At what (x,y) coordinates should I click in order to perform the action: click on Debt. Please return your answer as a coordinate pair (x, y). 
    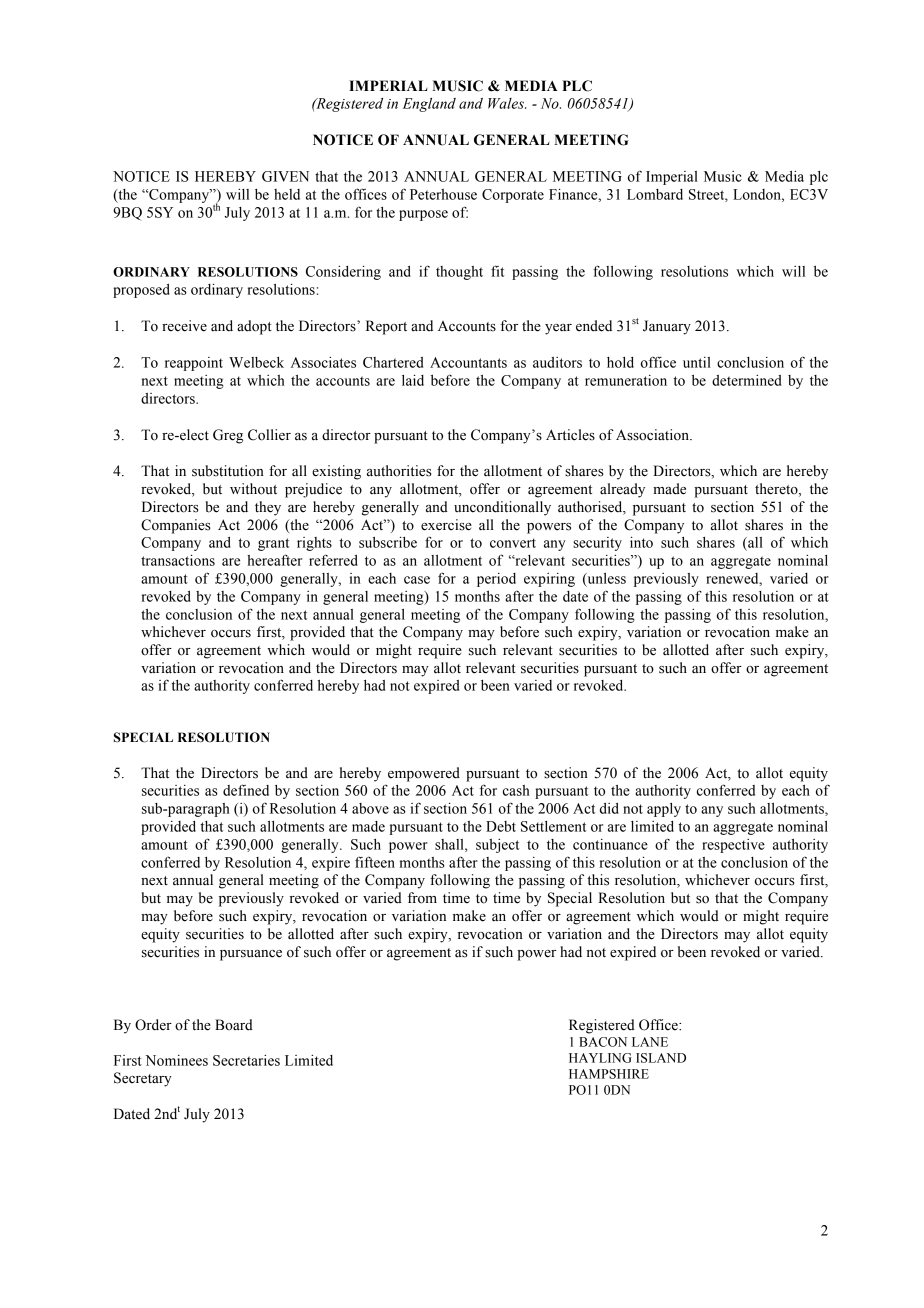
    Looking at the image, I should click on (501, 826).
